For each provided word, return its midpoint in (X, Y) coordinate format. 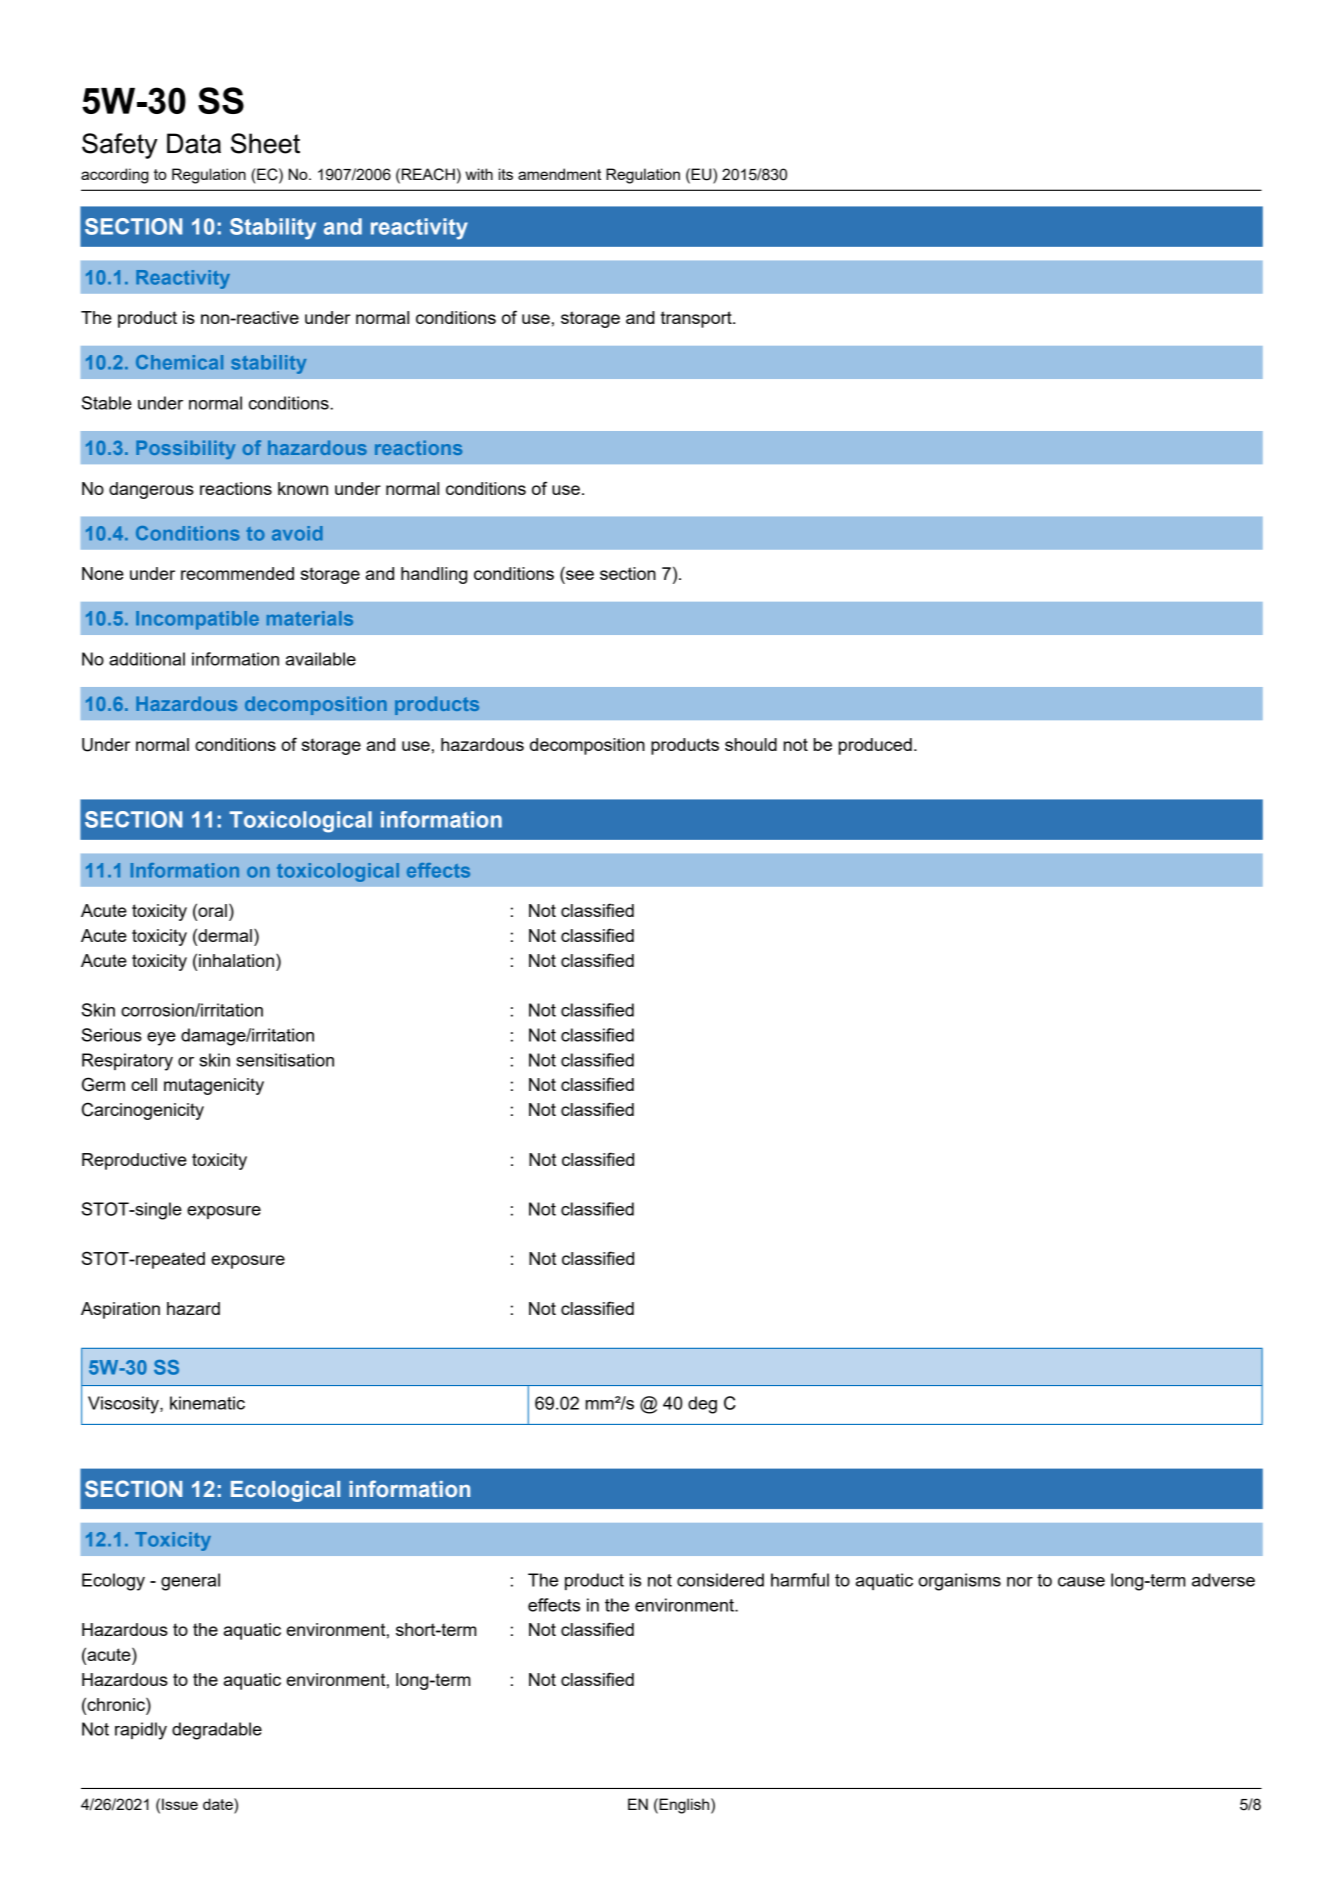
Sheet (265, 143)
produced (875, 746)
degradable (217, 1731)
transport (697, 319)
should (751, 744)
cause (1081, 1582)
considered (720, 1580)
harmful (800, 1580)
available (321, 659)
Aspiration (120, 1310)
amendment (559, 174)
